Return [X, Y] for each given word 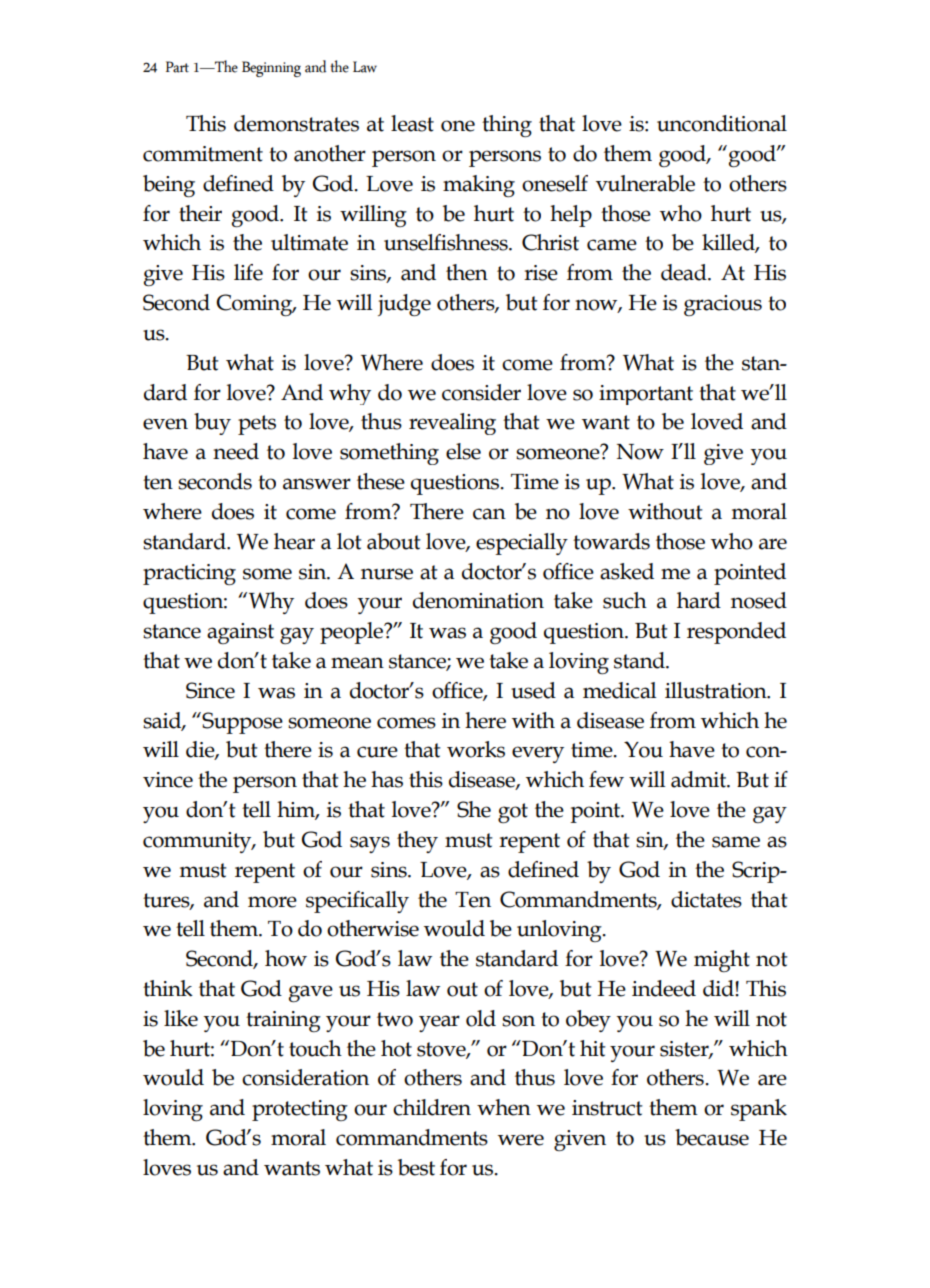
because [712, 1137]
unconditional [722, 123]
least [412, 123]
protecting [300, 1110]
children [432, 1107]
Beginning [271, 69]
